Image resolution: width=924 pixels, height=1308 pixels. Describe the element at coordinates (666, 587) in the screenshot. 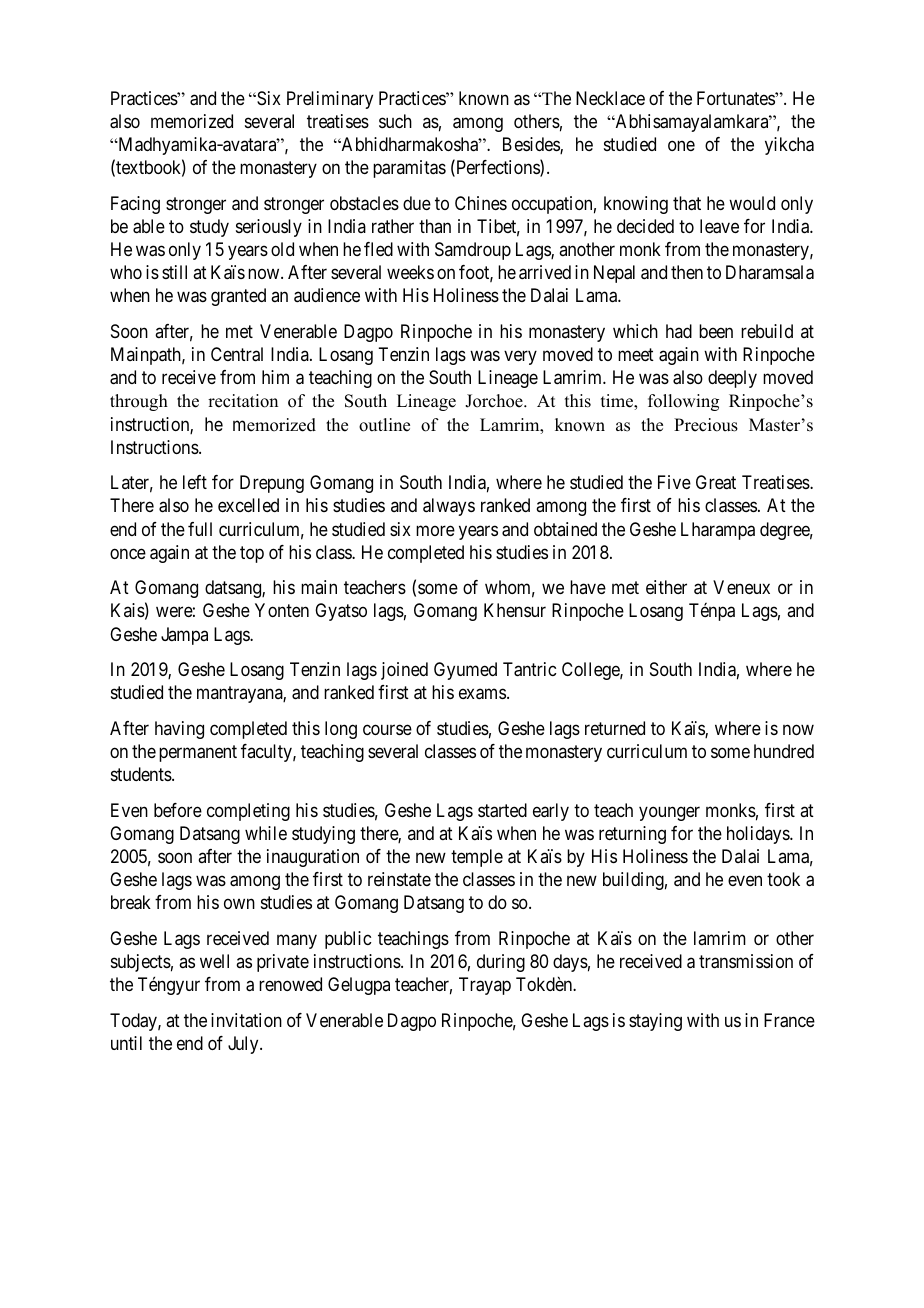

I see `either` at that location.
